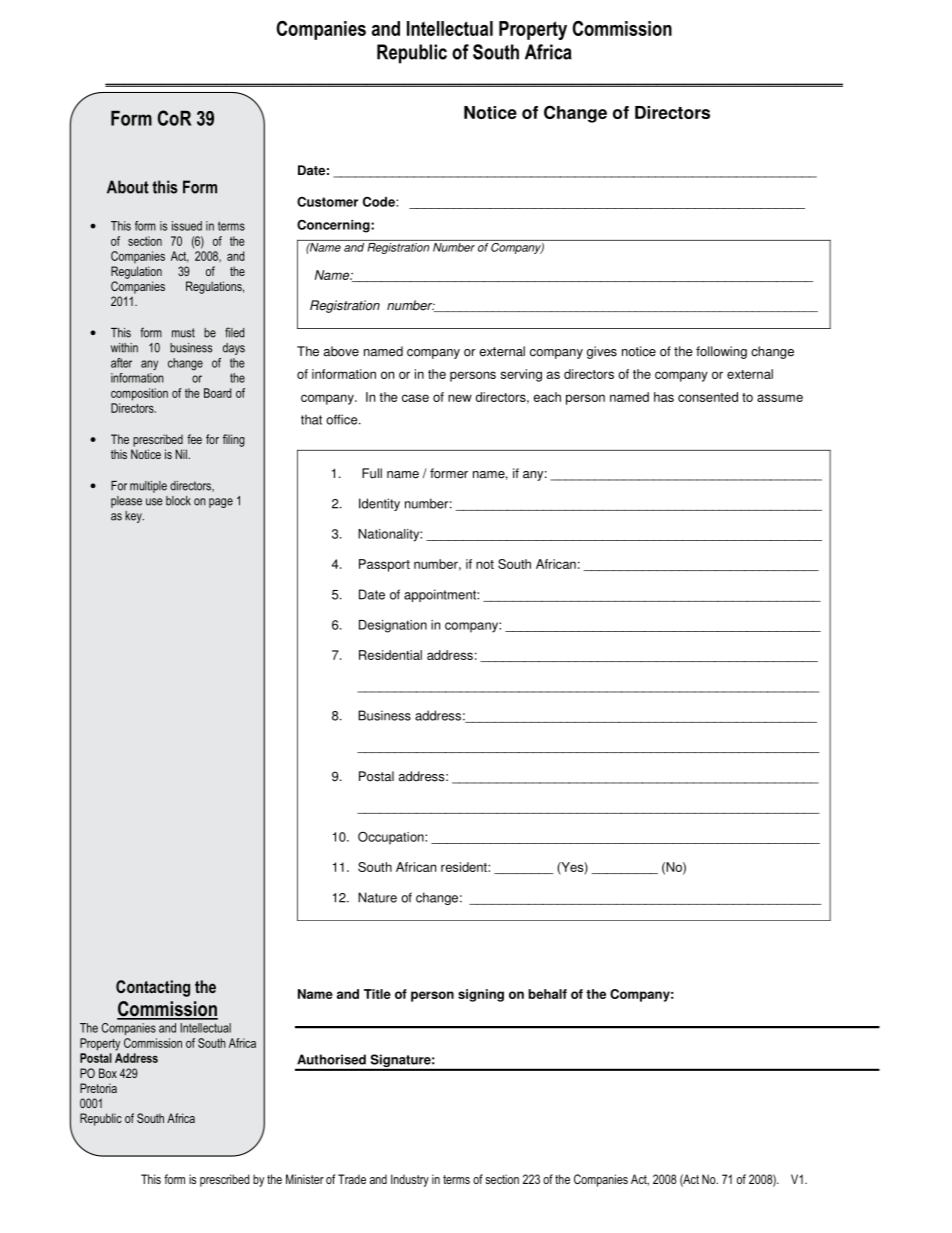 The width and height of the screenshot is (952, 1233). I want to click on Contacting, so click(153, 988).
